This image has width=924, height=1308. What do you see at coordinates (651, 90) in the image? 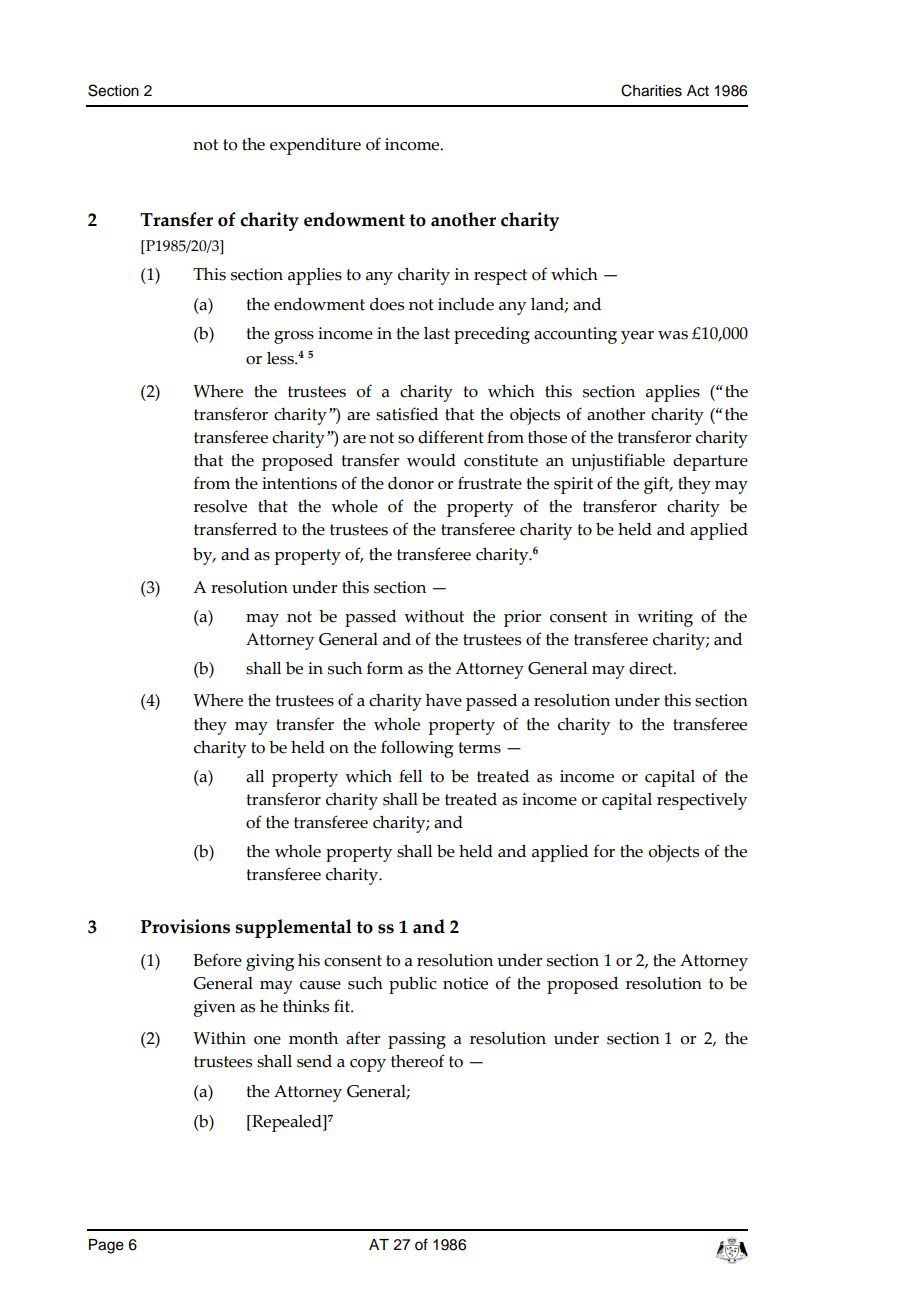
I see `Charities` at bounding box center [651, 90].
